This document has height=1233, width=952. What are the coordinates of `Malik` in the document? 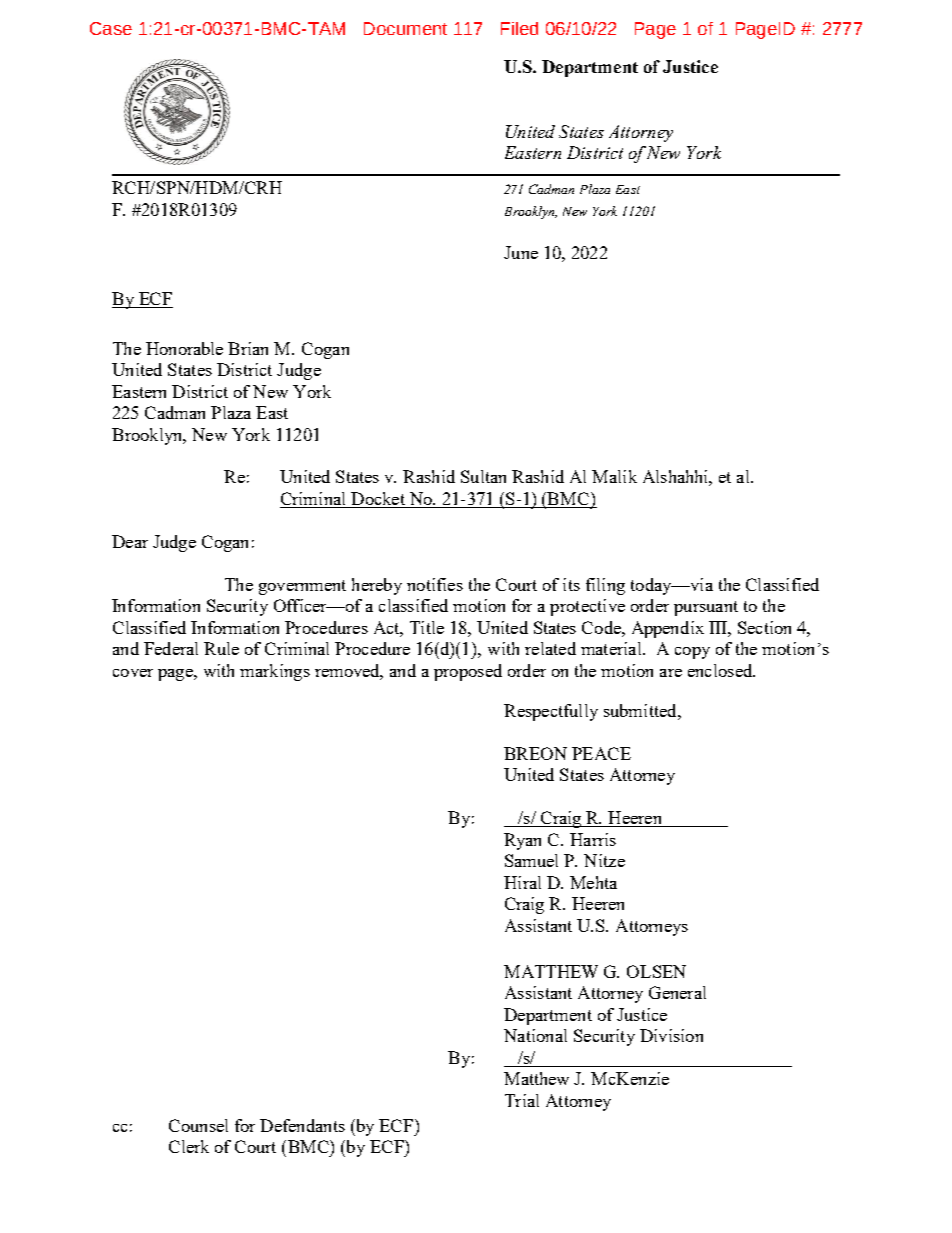 It's located at (614, 476).
